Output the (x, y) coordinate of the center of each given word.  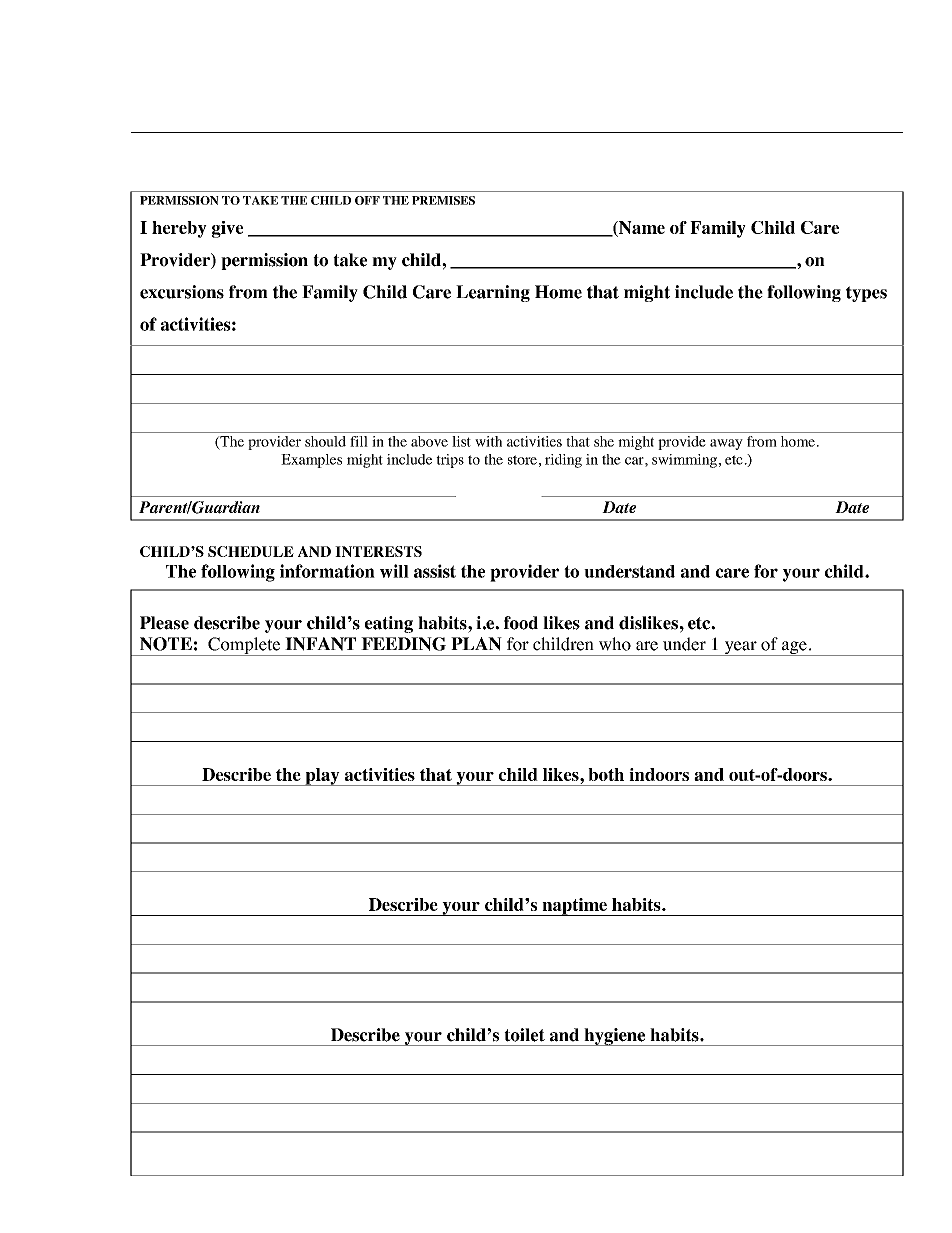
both (606, 774)
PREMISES (443, 200)
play (322, 777)
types (866, 294)
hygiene (615, 1037)
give (227, 229)
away (726, 444)
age (794, 648)
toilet (524, 1035)
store (522, 460)
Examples (311, 461)
